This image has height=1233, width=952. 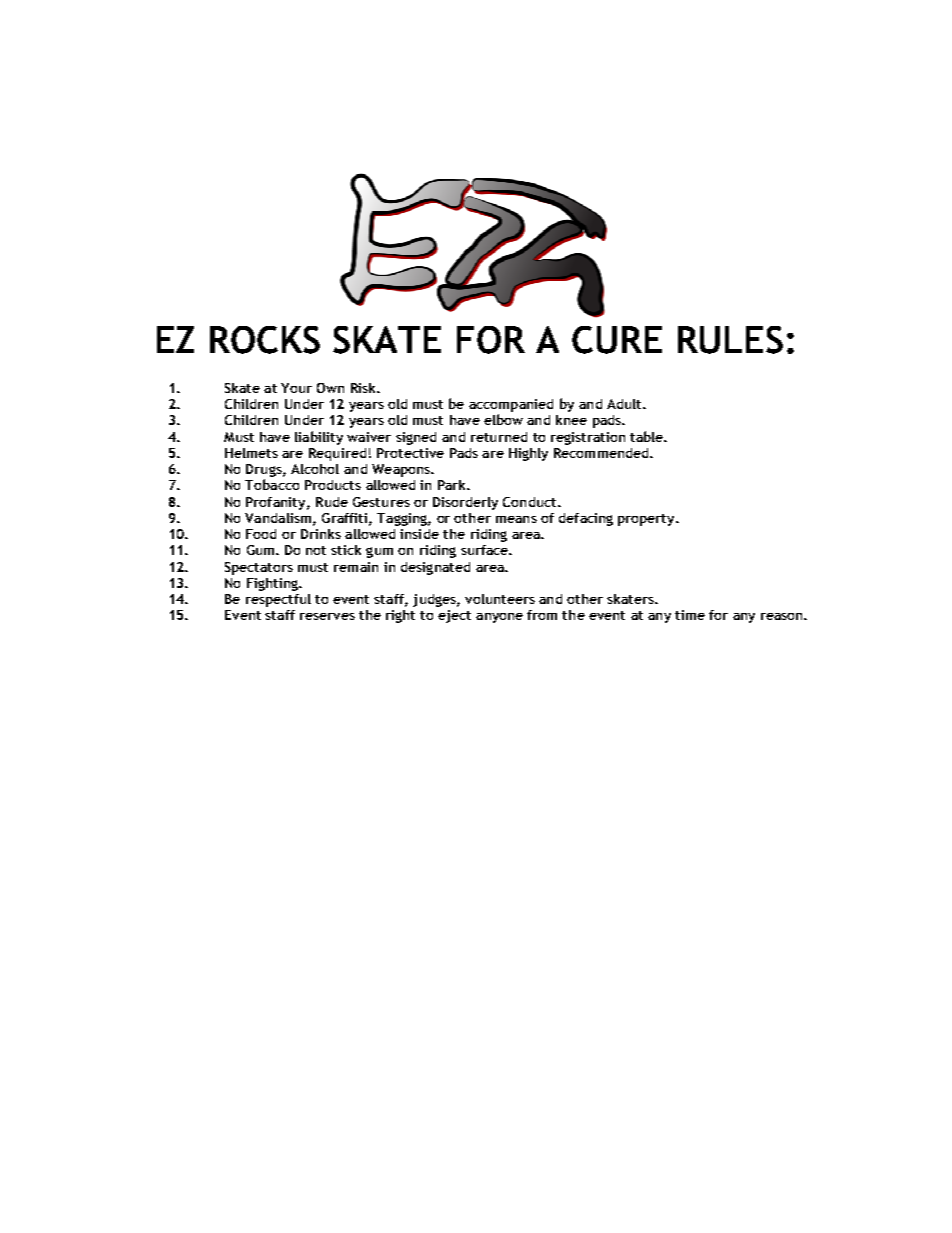 What do you see at coordinates (337, 454) in the image?
I see `Required` at bounding box center [337, 454].
